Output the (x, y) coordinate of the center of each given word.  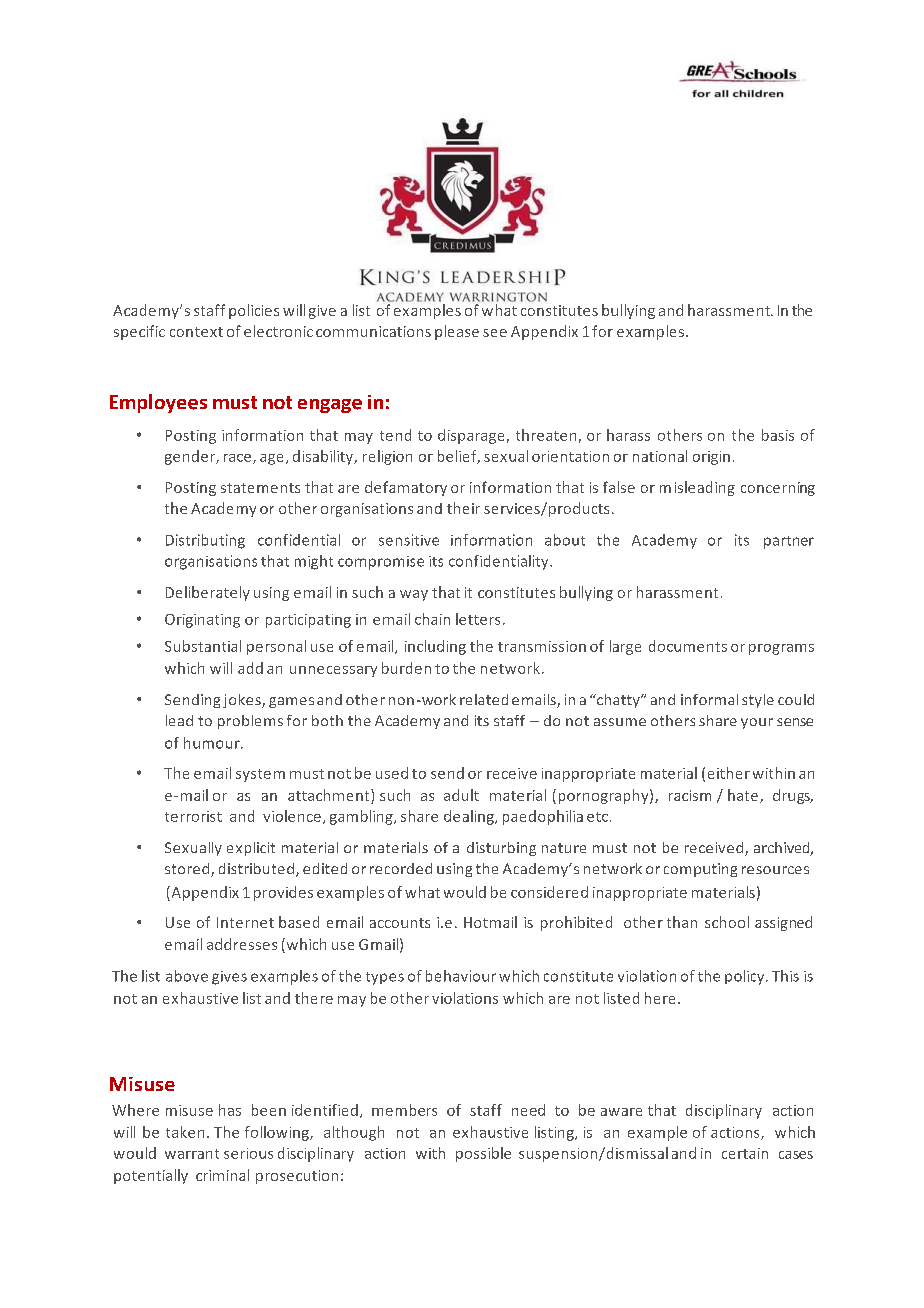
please (457, 332)
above (187, 976)
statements (260, 488)
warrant (192, 1154)
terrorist (193, 816)
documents (688, 646)
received (715, 849)
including (435, 647)
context (196, 332)
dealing (470, 817)
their (463, 508)
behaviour (461, 976)
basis (778, 435)
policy (746, 977)
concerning (778, 489)
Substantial (203, 646)
